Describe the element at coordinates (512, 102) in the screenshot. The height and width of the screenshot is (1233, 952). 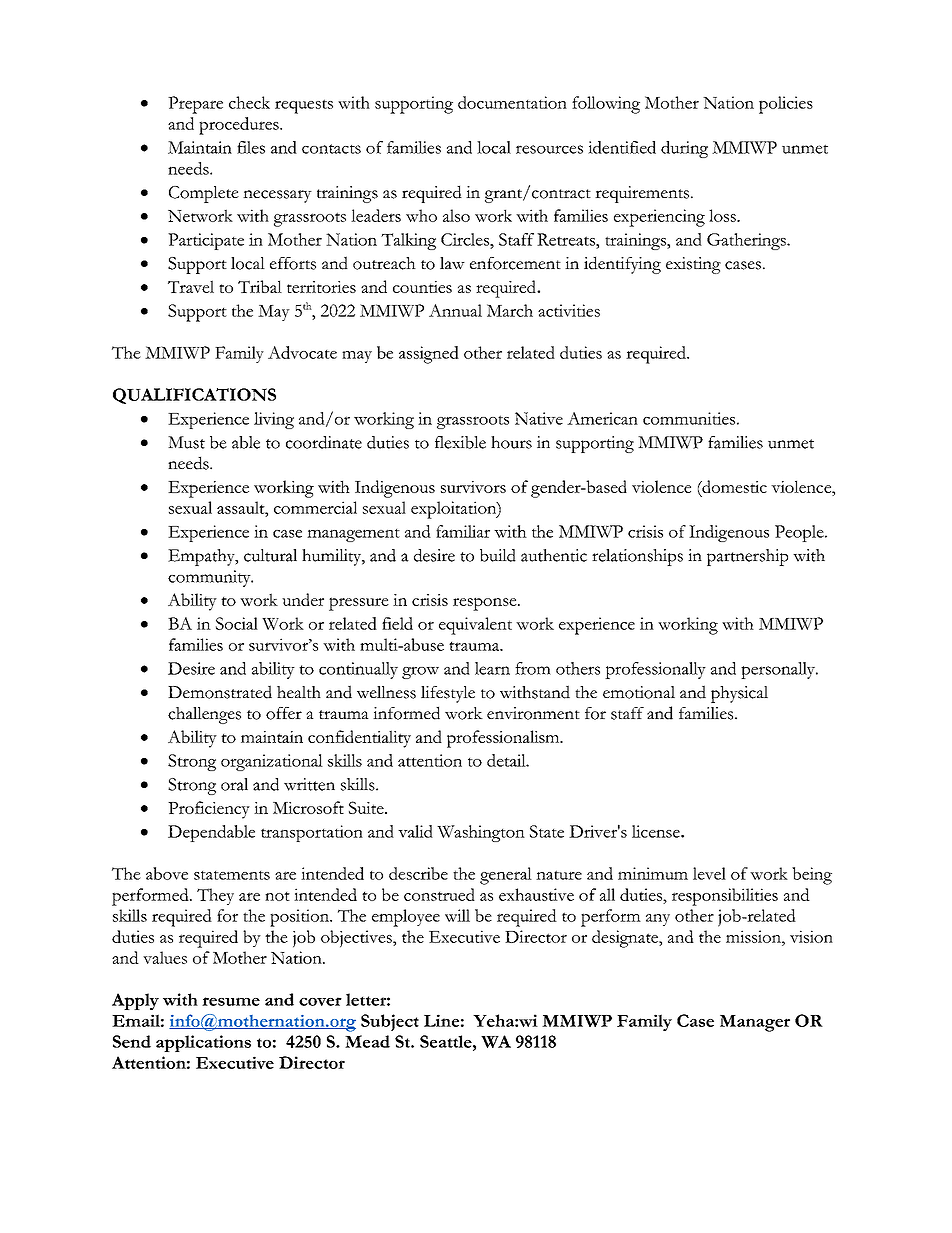
I see `documentation` at that location.
